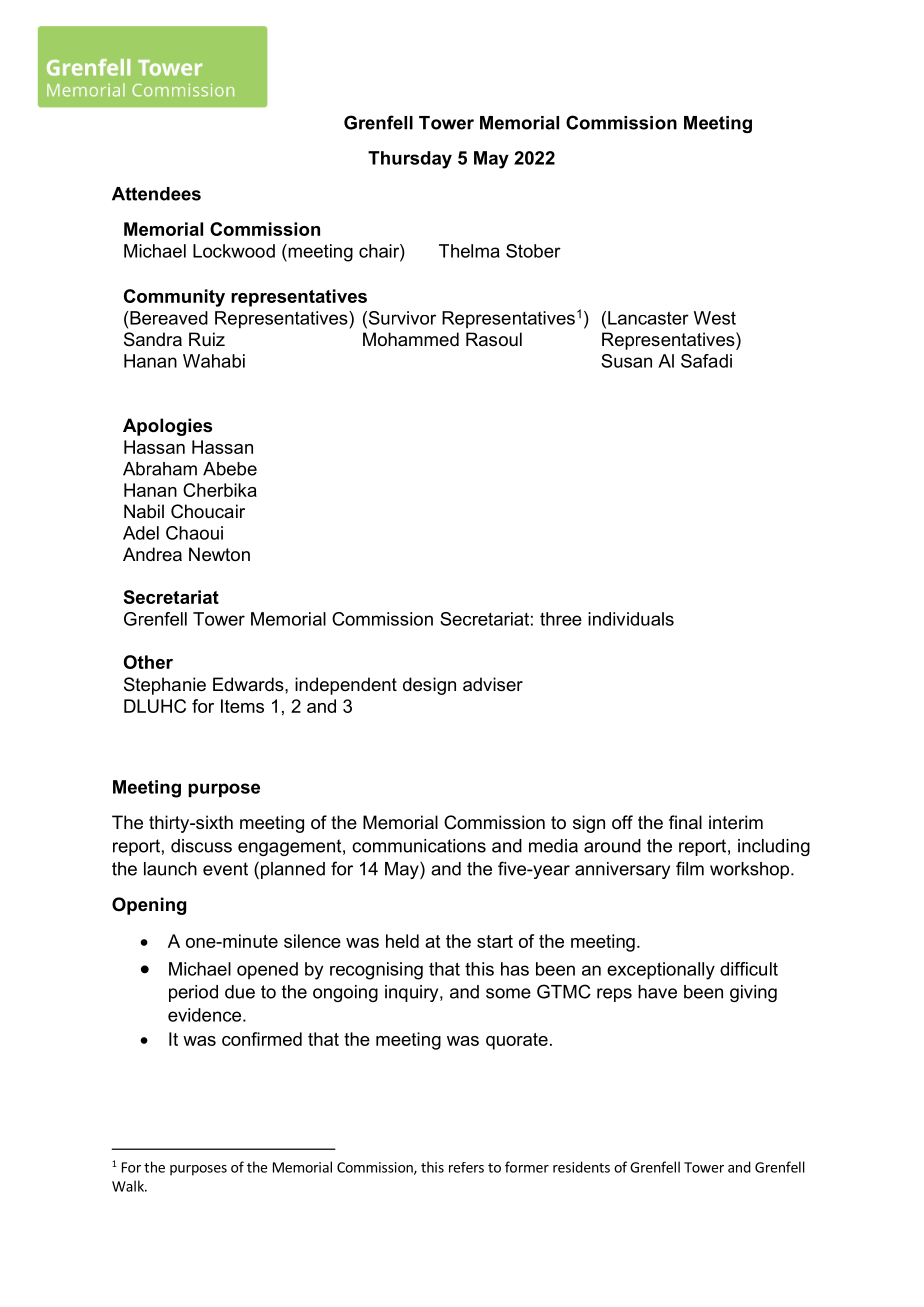 The height and width of the screenshot is (1307, 924). I want to click on individuals, so click(631, 619).
